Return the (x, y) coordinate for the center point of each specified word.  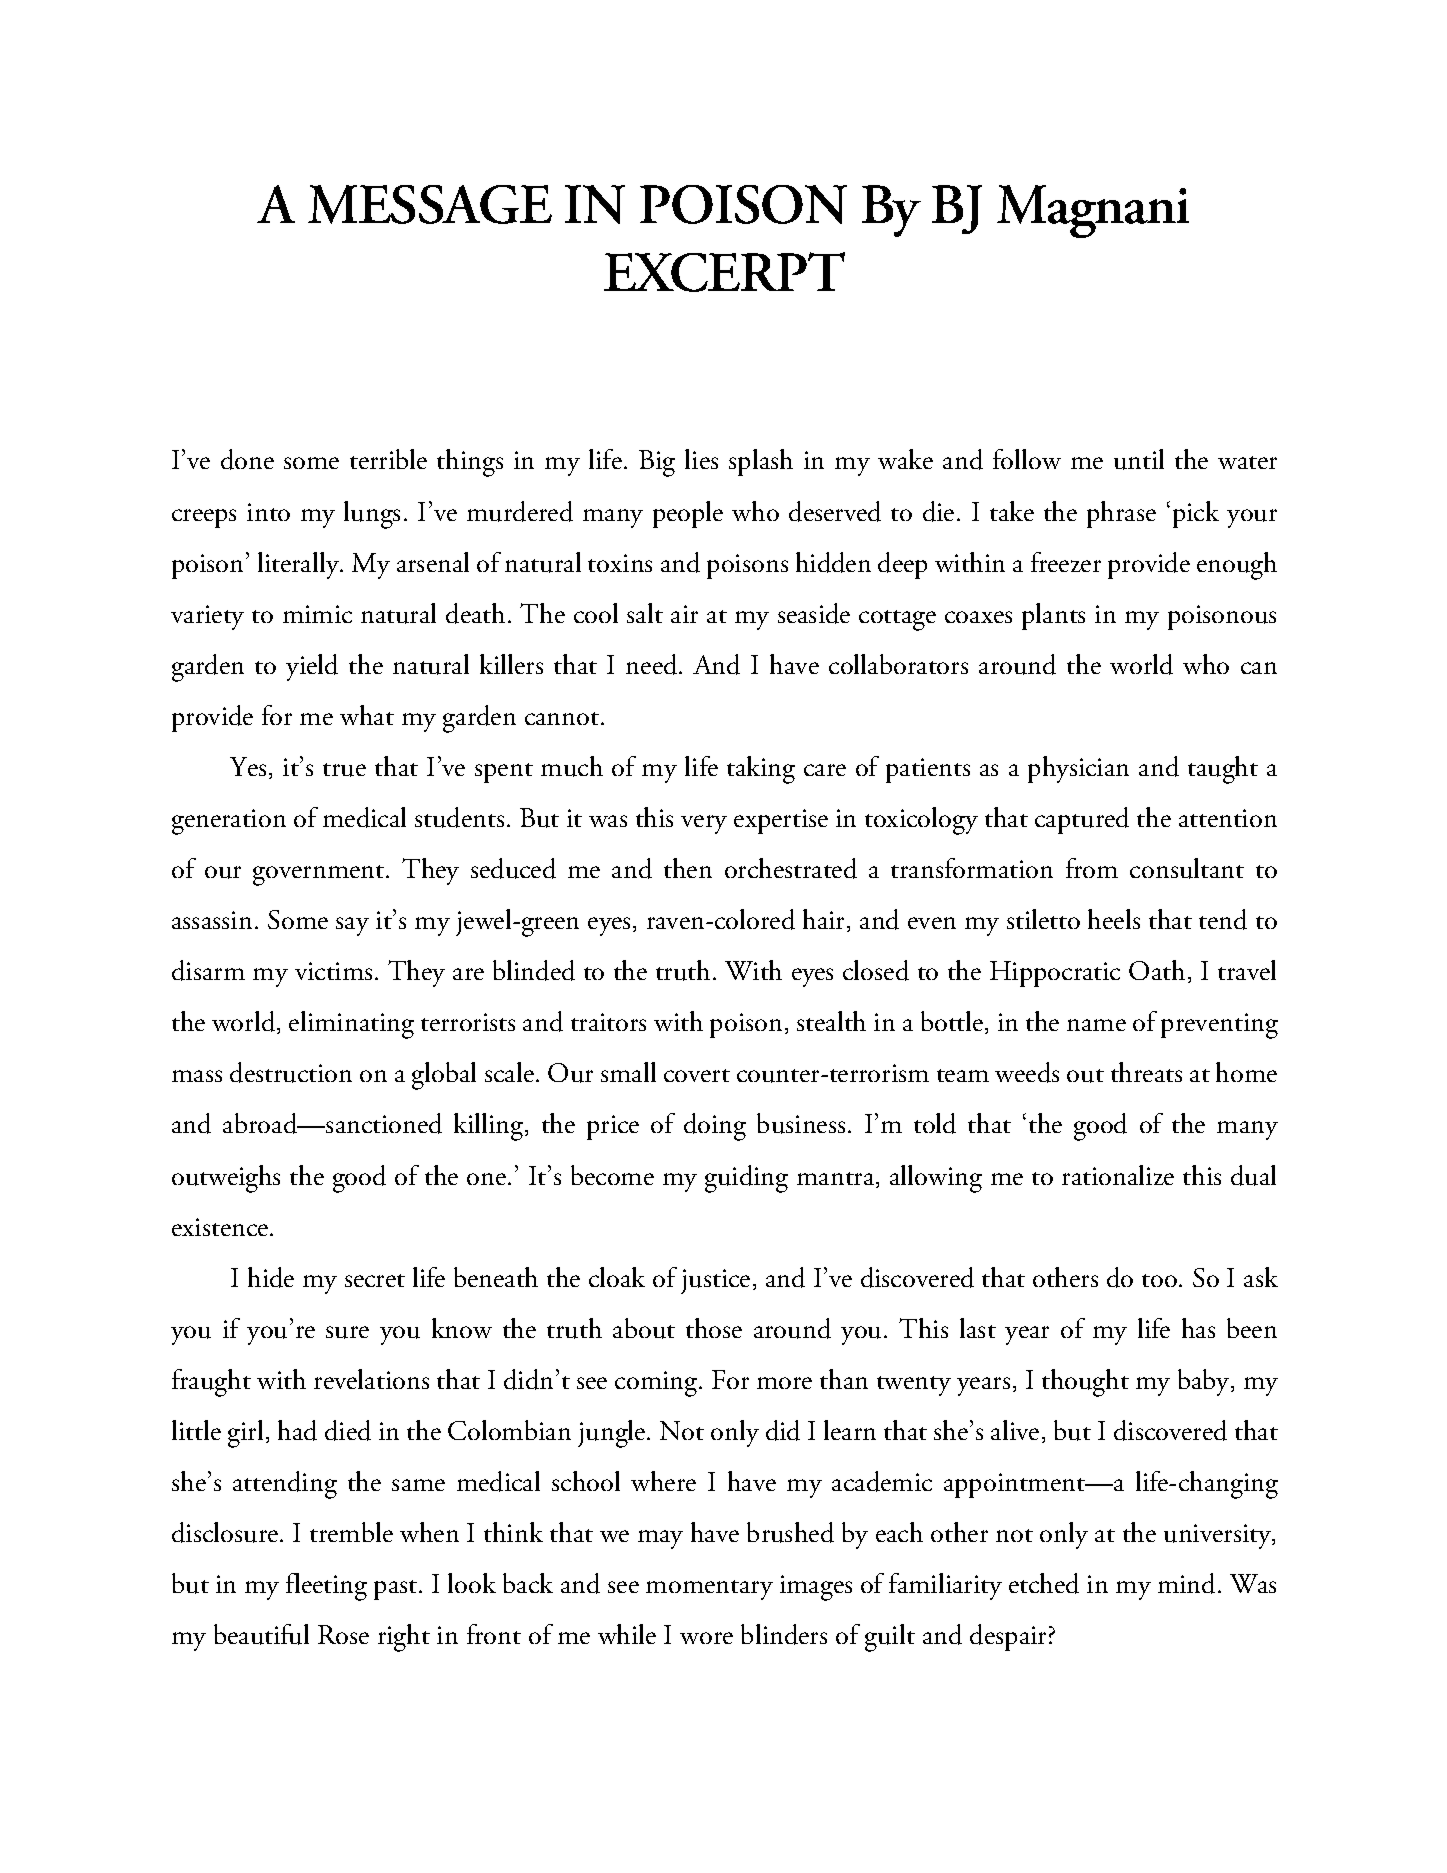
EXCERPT (724, 272)
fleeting (326, 1587)
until (1139, 459)
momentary (709, 1590)
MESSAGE (430, 204)
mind (1188, 1583)
